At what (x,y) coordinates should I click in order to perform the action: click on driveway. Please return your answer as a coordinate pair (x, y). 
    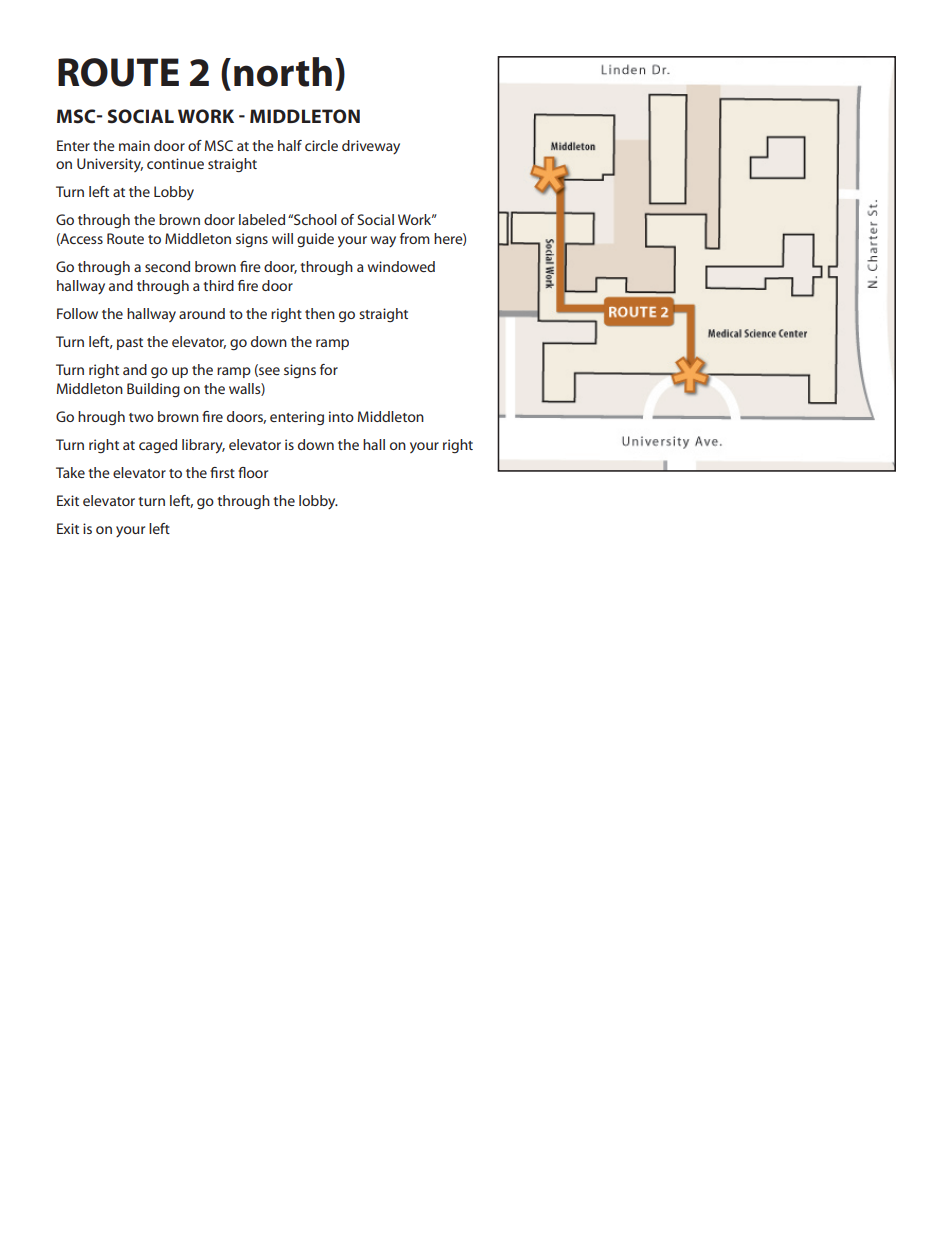
    Looking at the image, I should click on (371, 147).
